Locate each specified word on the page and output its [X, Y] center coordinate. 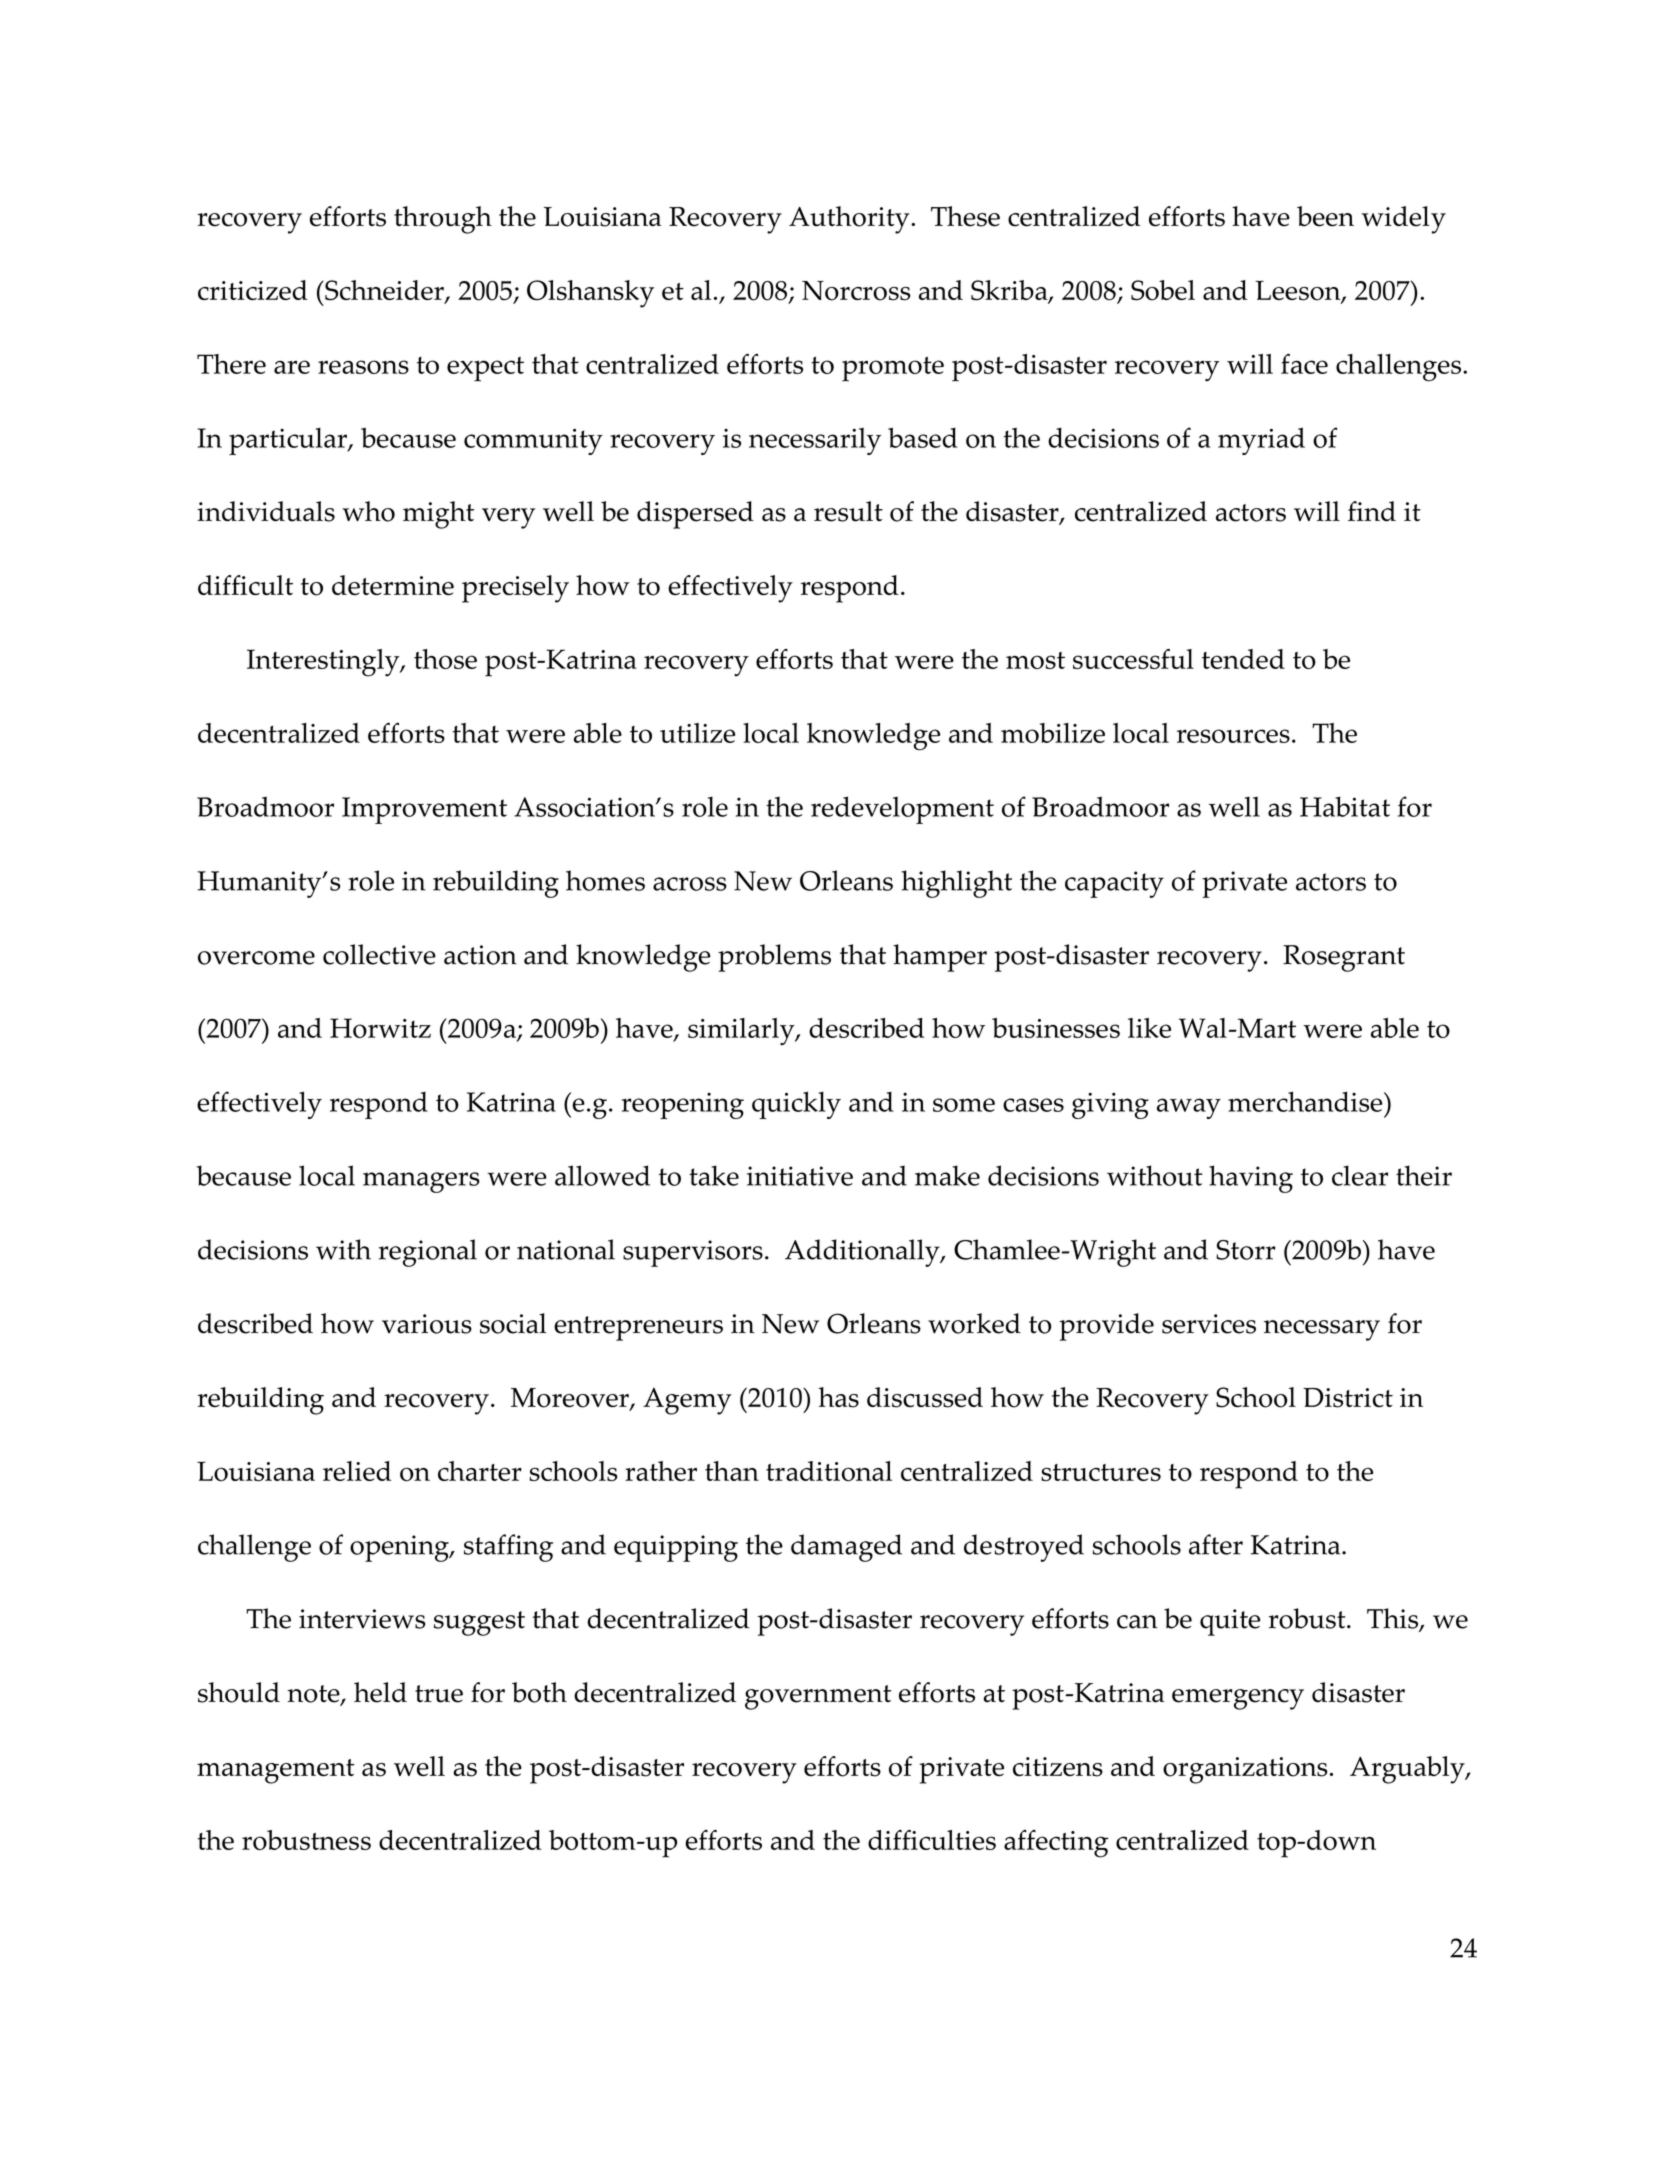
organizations [1245, 1770]
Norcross [856, 291]
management [276, 1771]
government [818, 1697]
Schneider [384, 291]
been [1325, 216]
